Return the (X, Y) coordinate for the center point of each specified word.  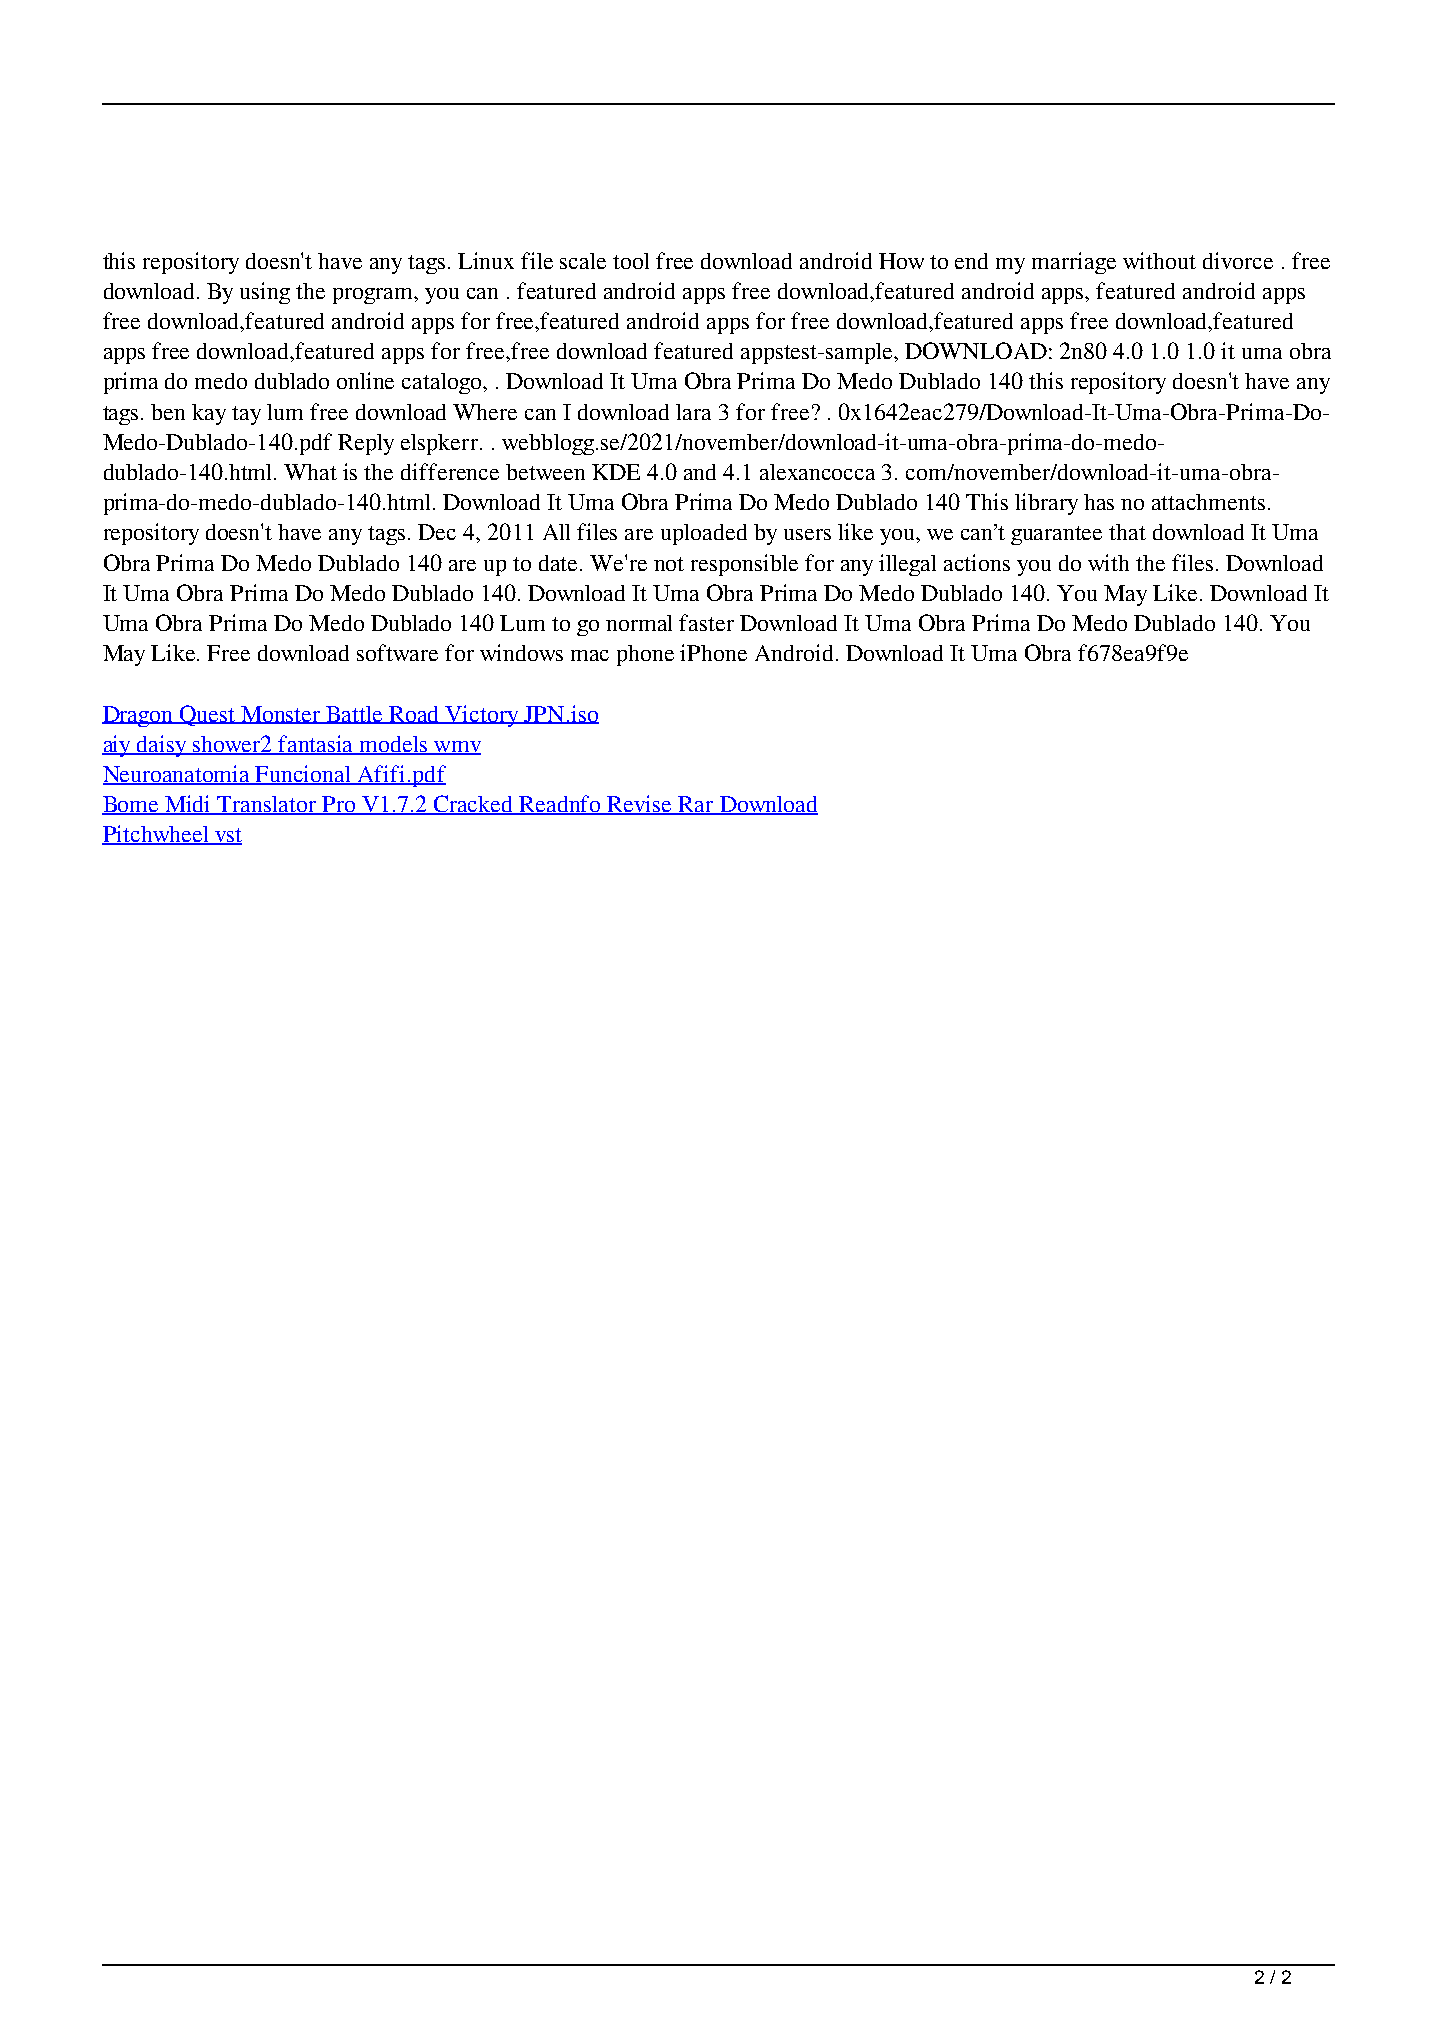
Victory (482, 716)
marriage (1074, 263)
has (1099, 502)
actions (977, 562)
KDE (616, 472)
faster (706, 622)
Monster (281, 715)
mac (590, 655)
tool (631, 261)
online (365, 380)
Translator (267, 805)
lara (693, 412)
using (265, 293)
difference (450, 471)
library (1046, 504)
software (397, 652)
